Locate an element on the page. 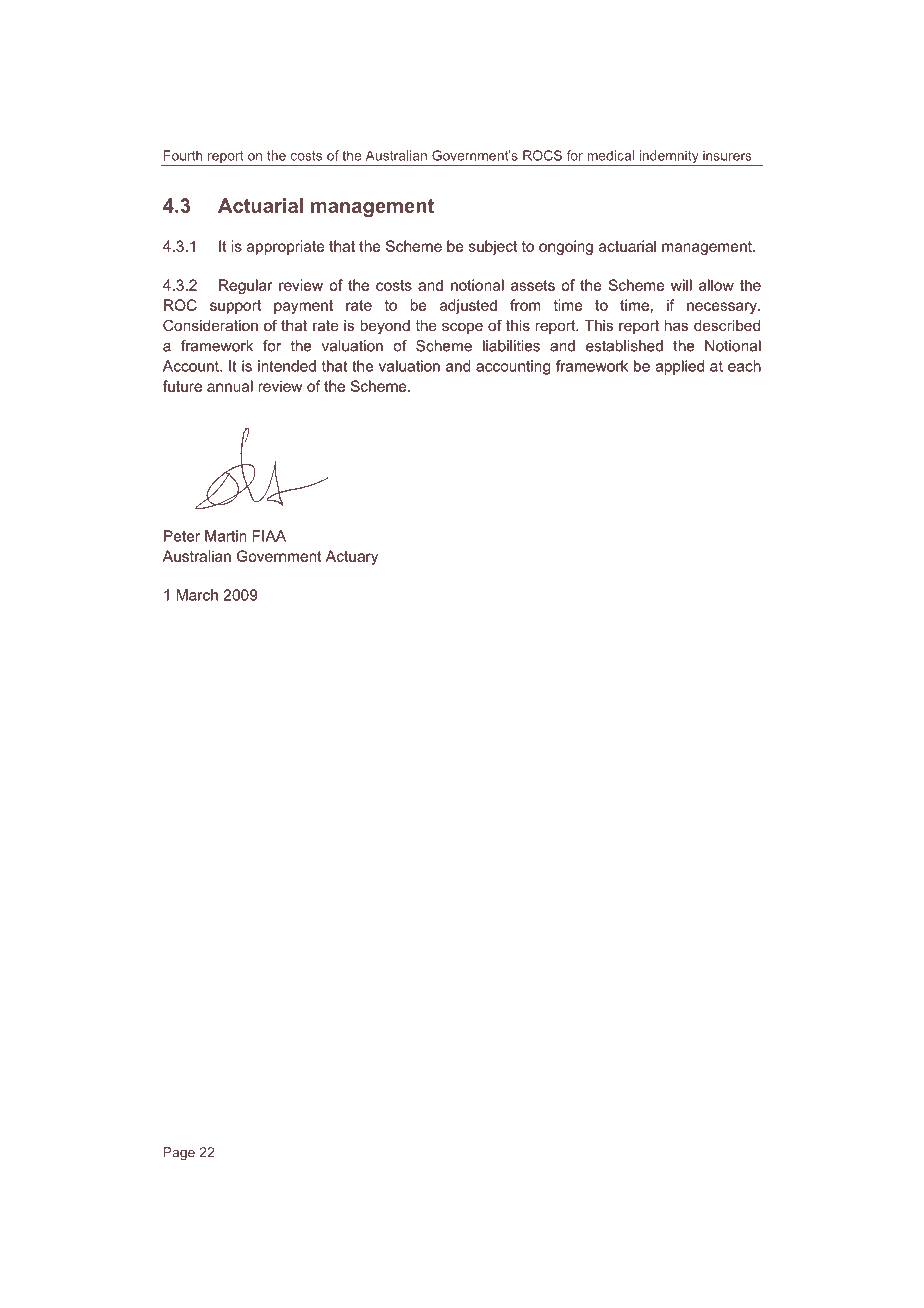 This image has width=924, height=1308. applied is located at coordinates (680, 367).
